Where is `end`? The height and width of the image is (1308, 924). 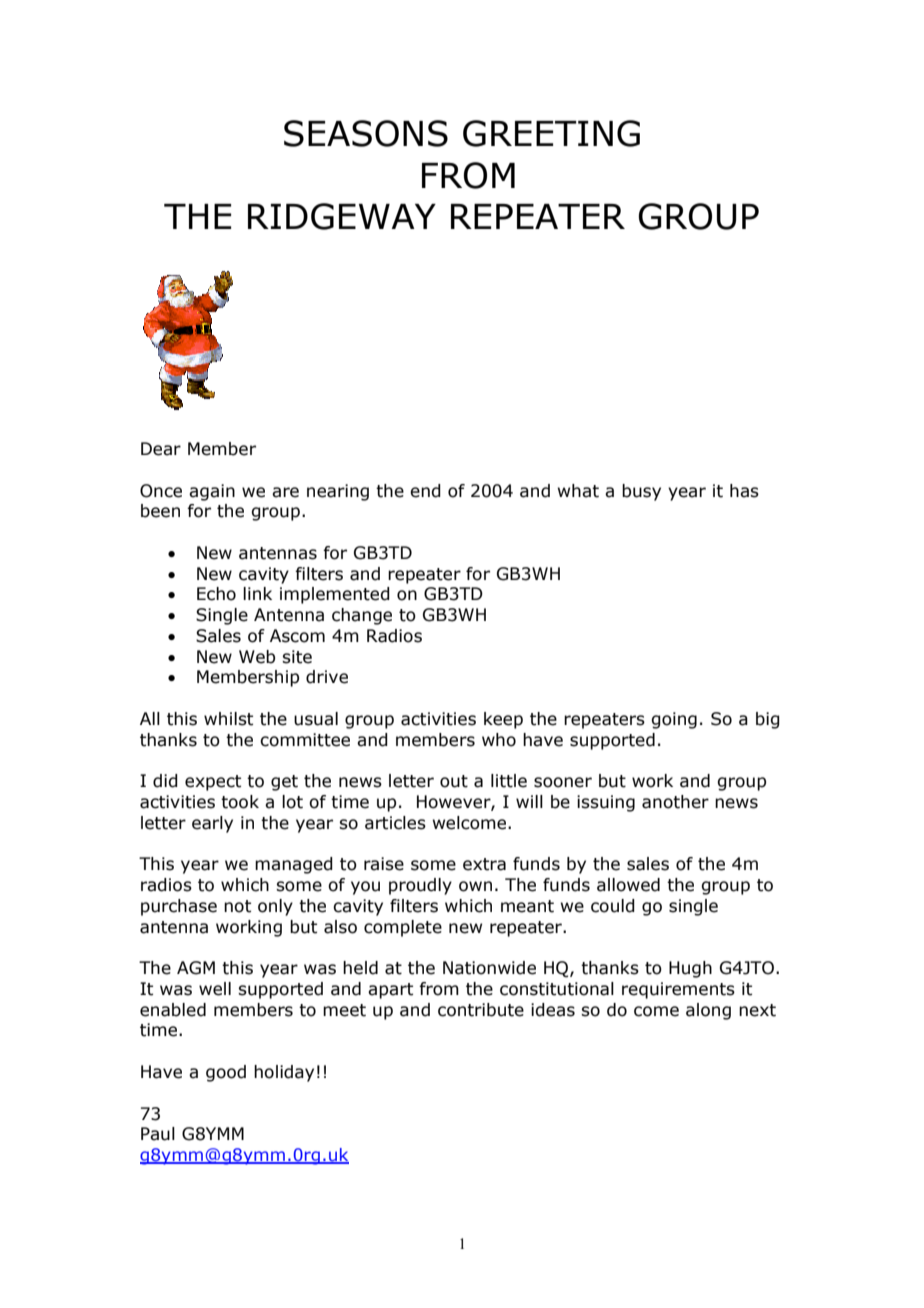 end is located at coordinates (425, 491).
